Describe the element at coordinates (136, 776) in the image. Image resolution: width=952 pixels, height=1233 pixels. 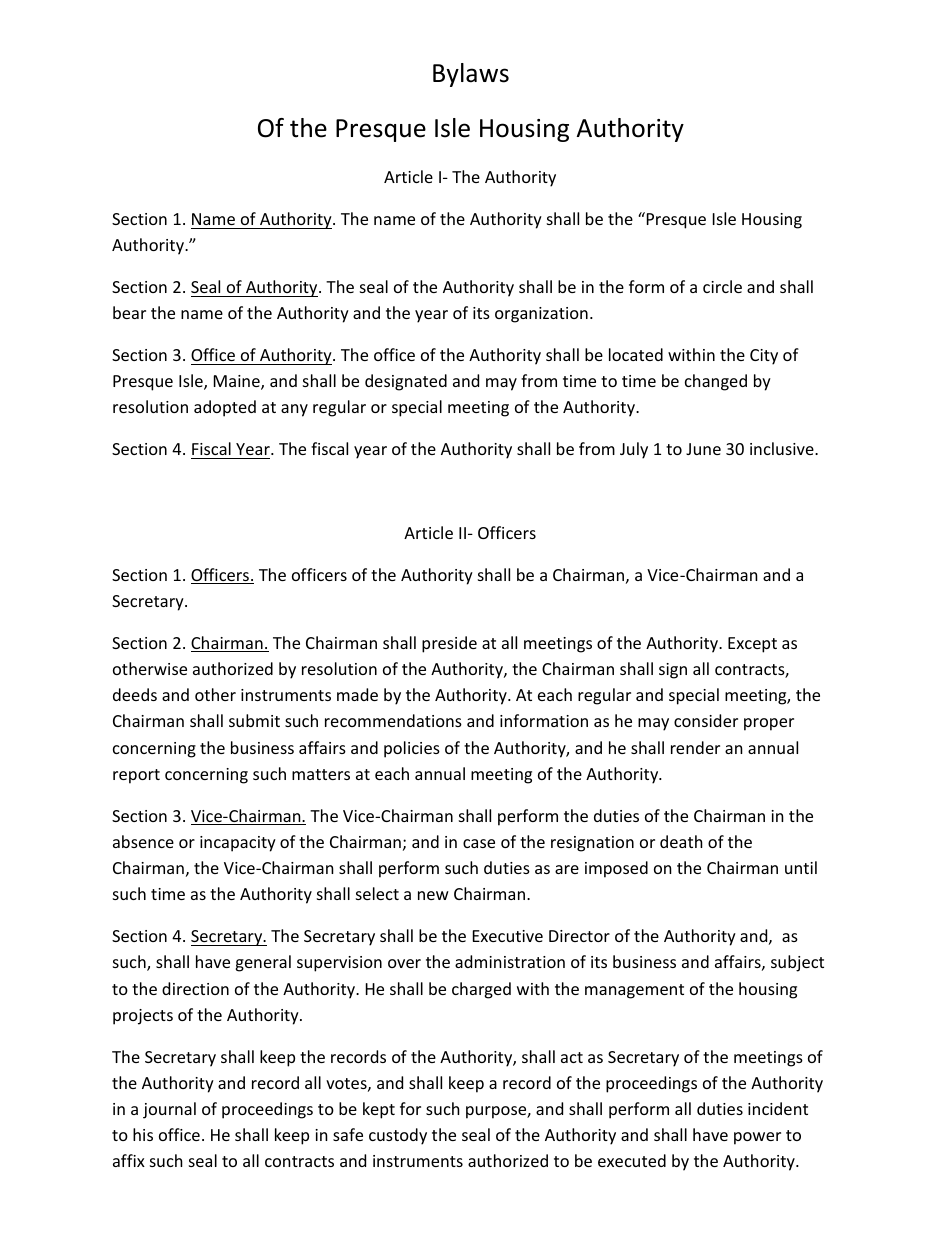
I see `report` at that location.
